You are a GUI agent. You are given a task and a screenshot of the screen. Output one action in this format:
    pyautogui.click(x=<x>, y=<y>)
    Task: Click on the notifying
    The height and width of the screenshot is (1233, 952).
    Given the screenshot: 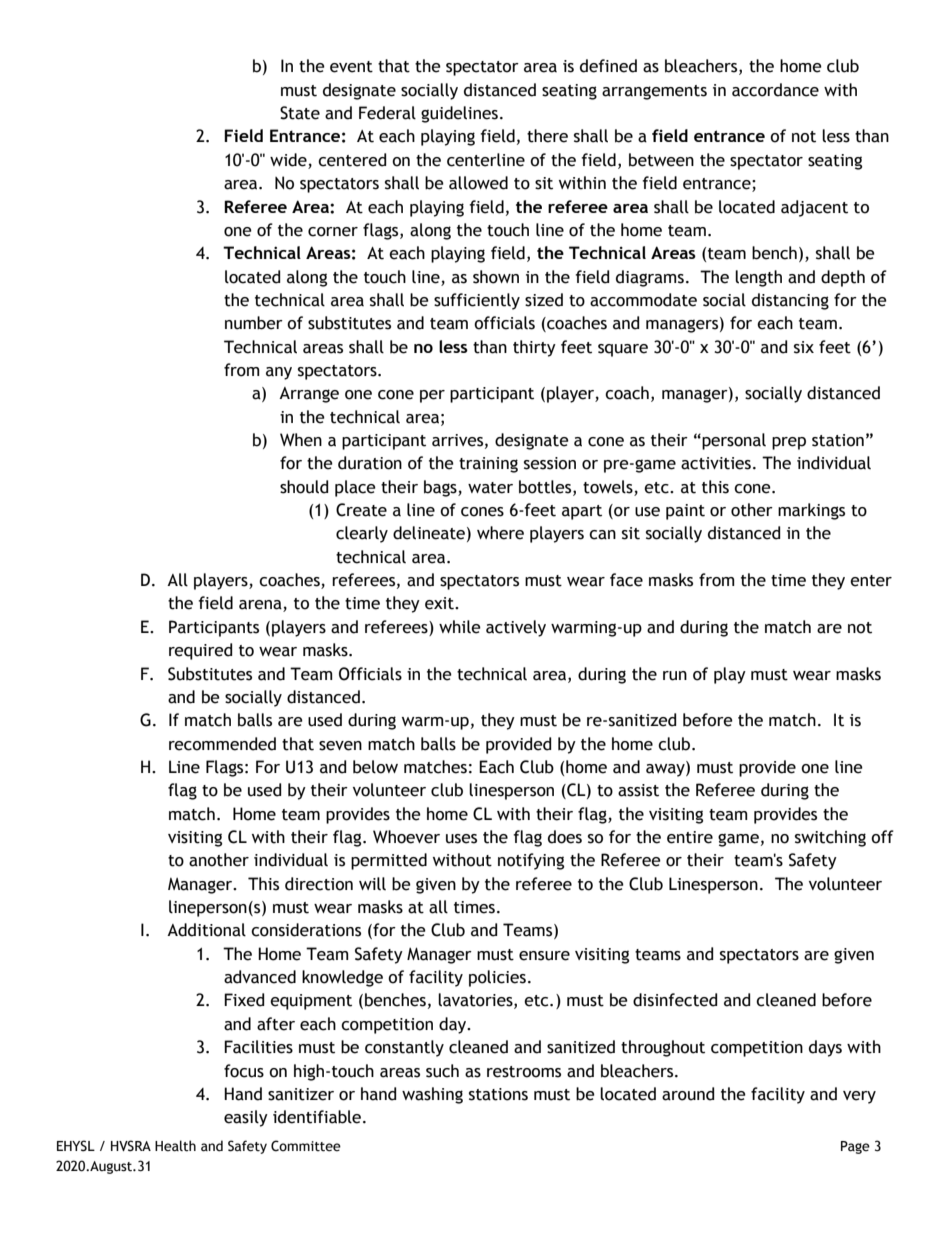 What is the action you would take?
    pyautogui.click(x=531, y=861)
